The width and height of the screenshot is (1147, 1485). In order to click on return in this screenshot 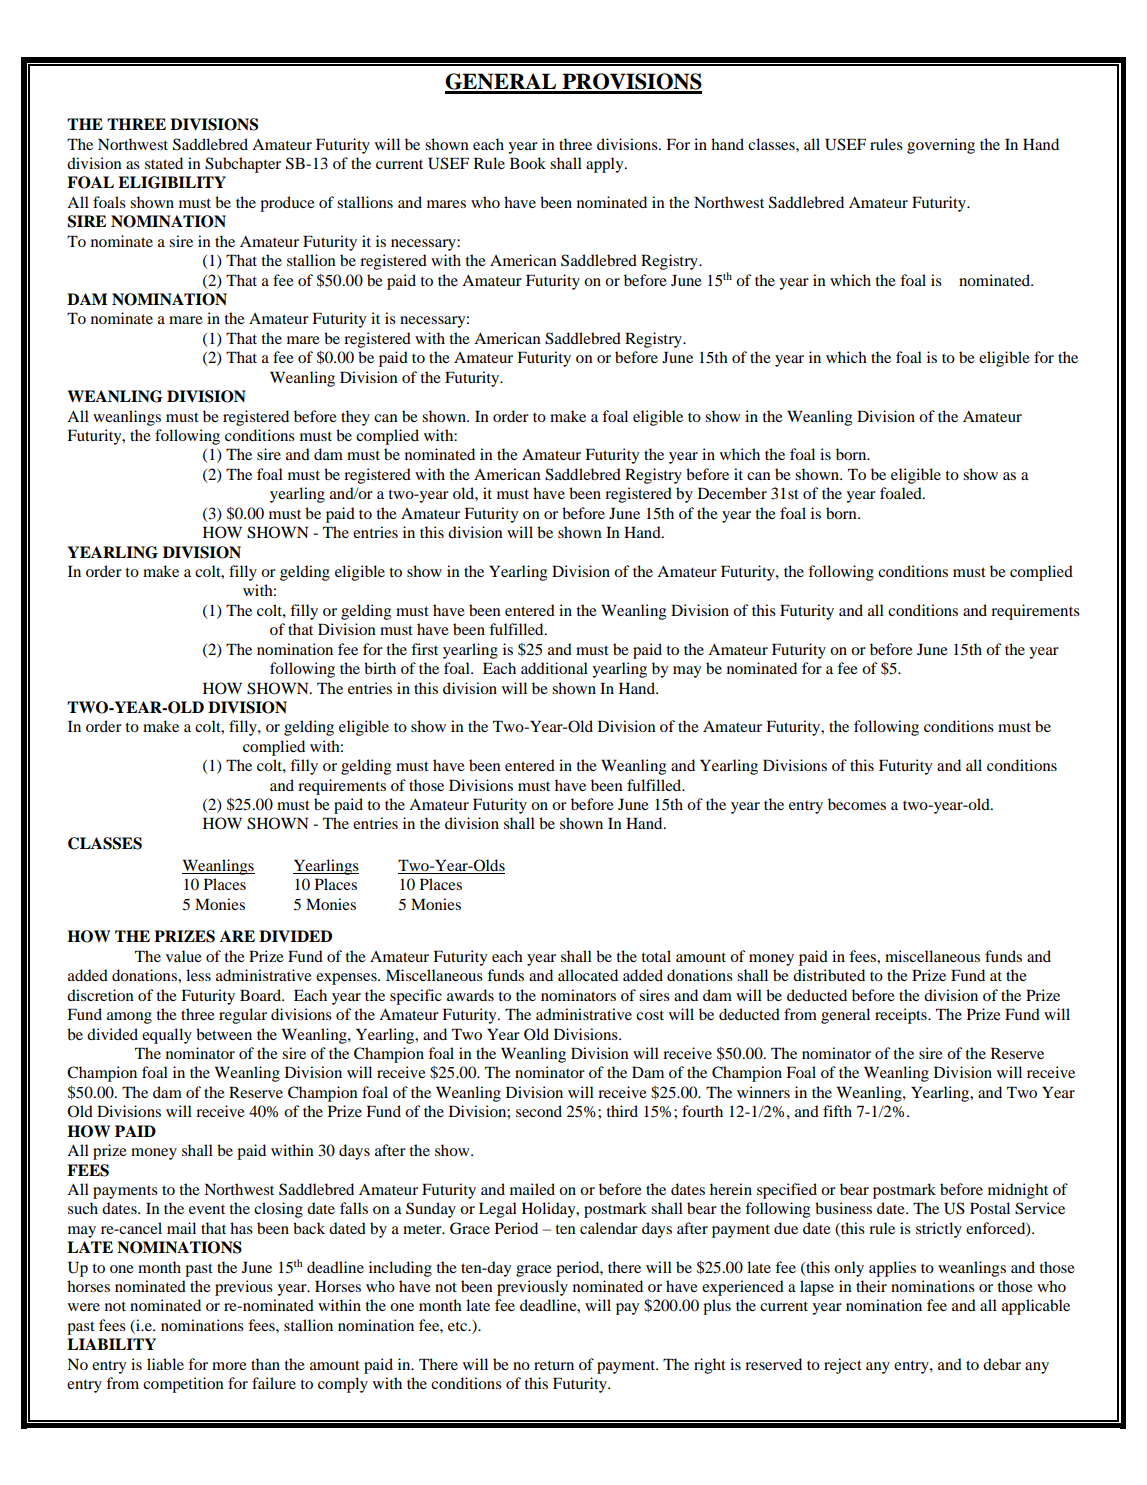, I will do `click(554, 1365)`.
